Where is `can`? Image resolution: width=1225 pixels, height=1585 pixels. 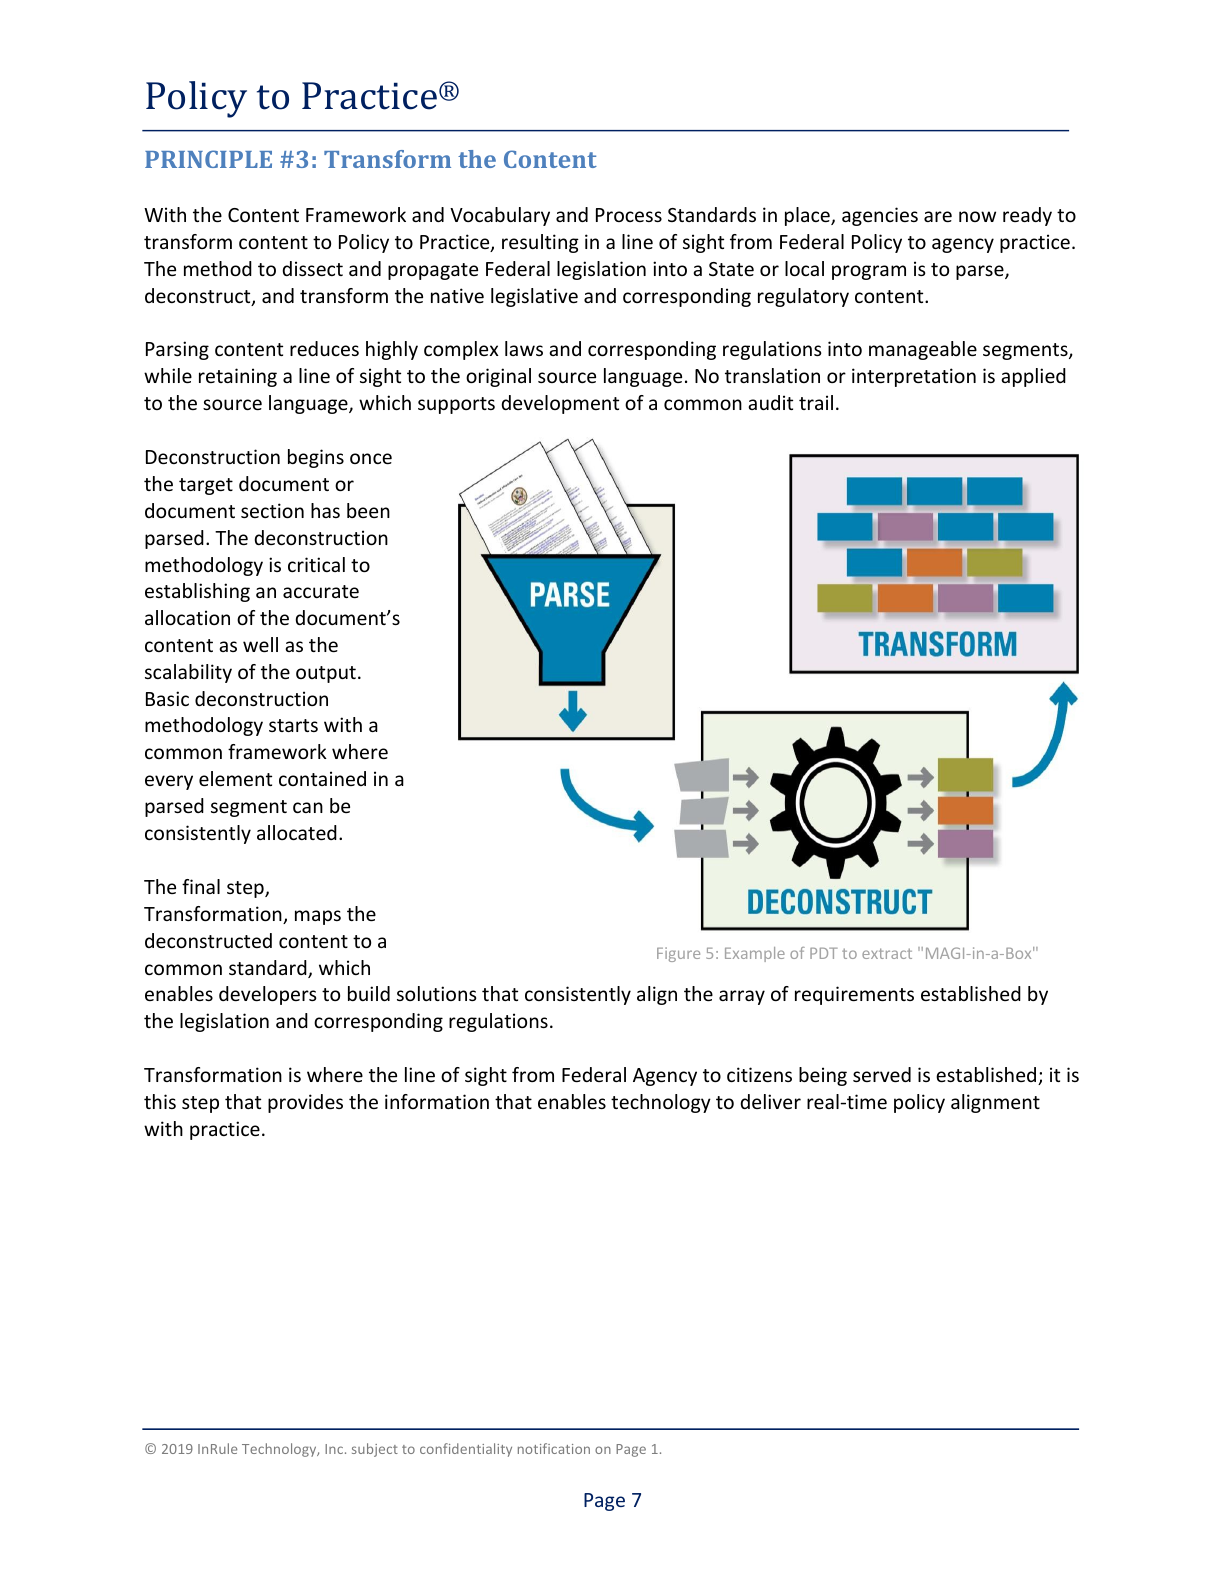
can is located at coordinates (308, 807).
